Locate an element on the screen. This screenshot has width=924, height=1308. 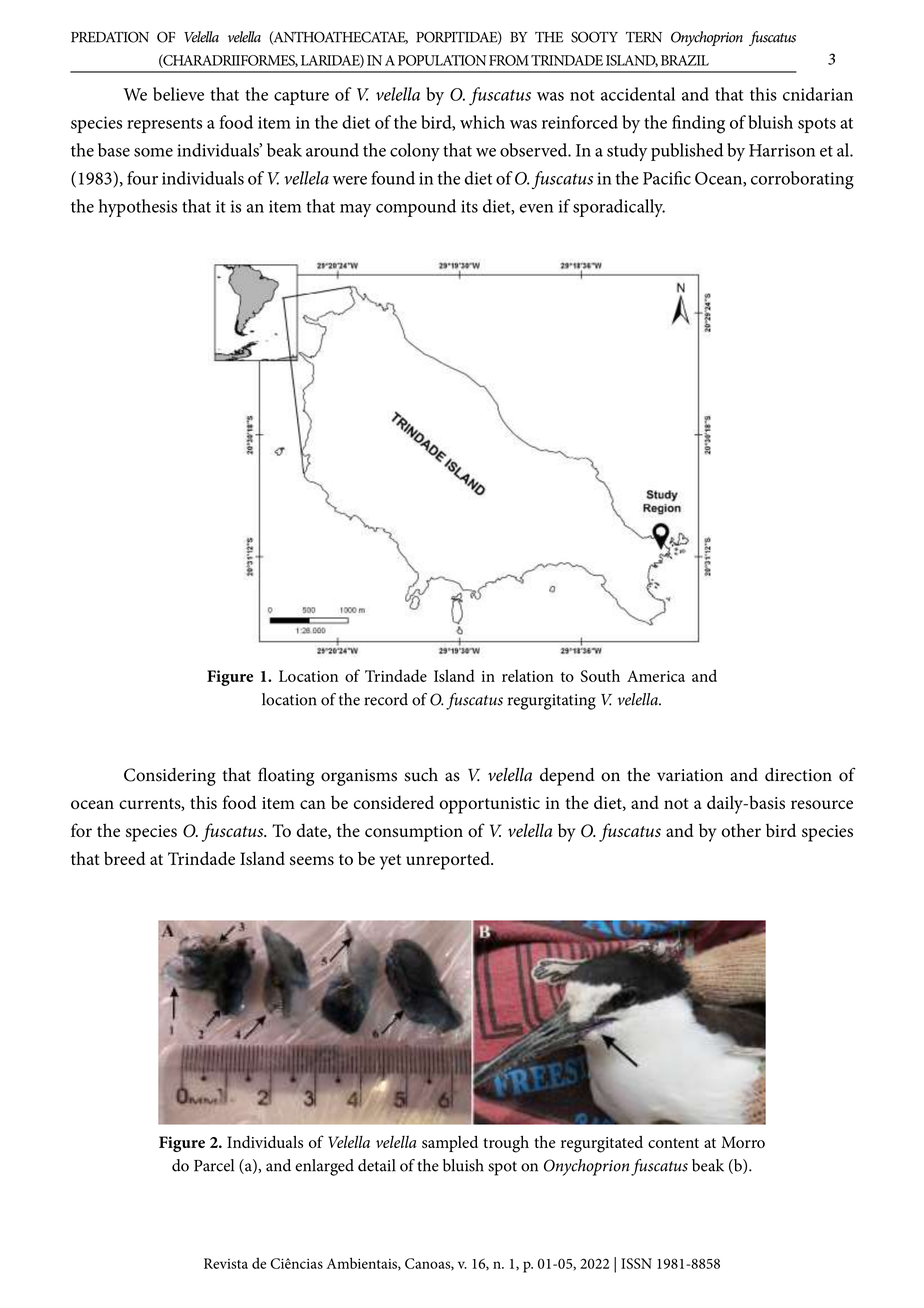
POPULATION is located at coordinates (442, 60).
